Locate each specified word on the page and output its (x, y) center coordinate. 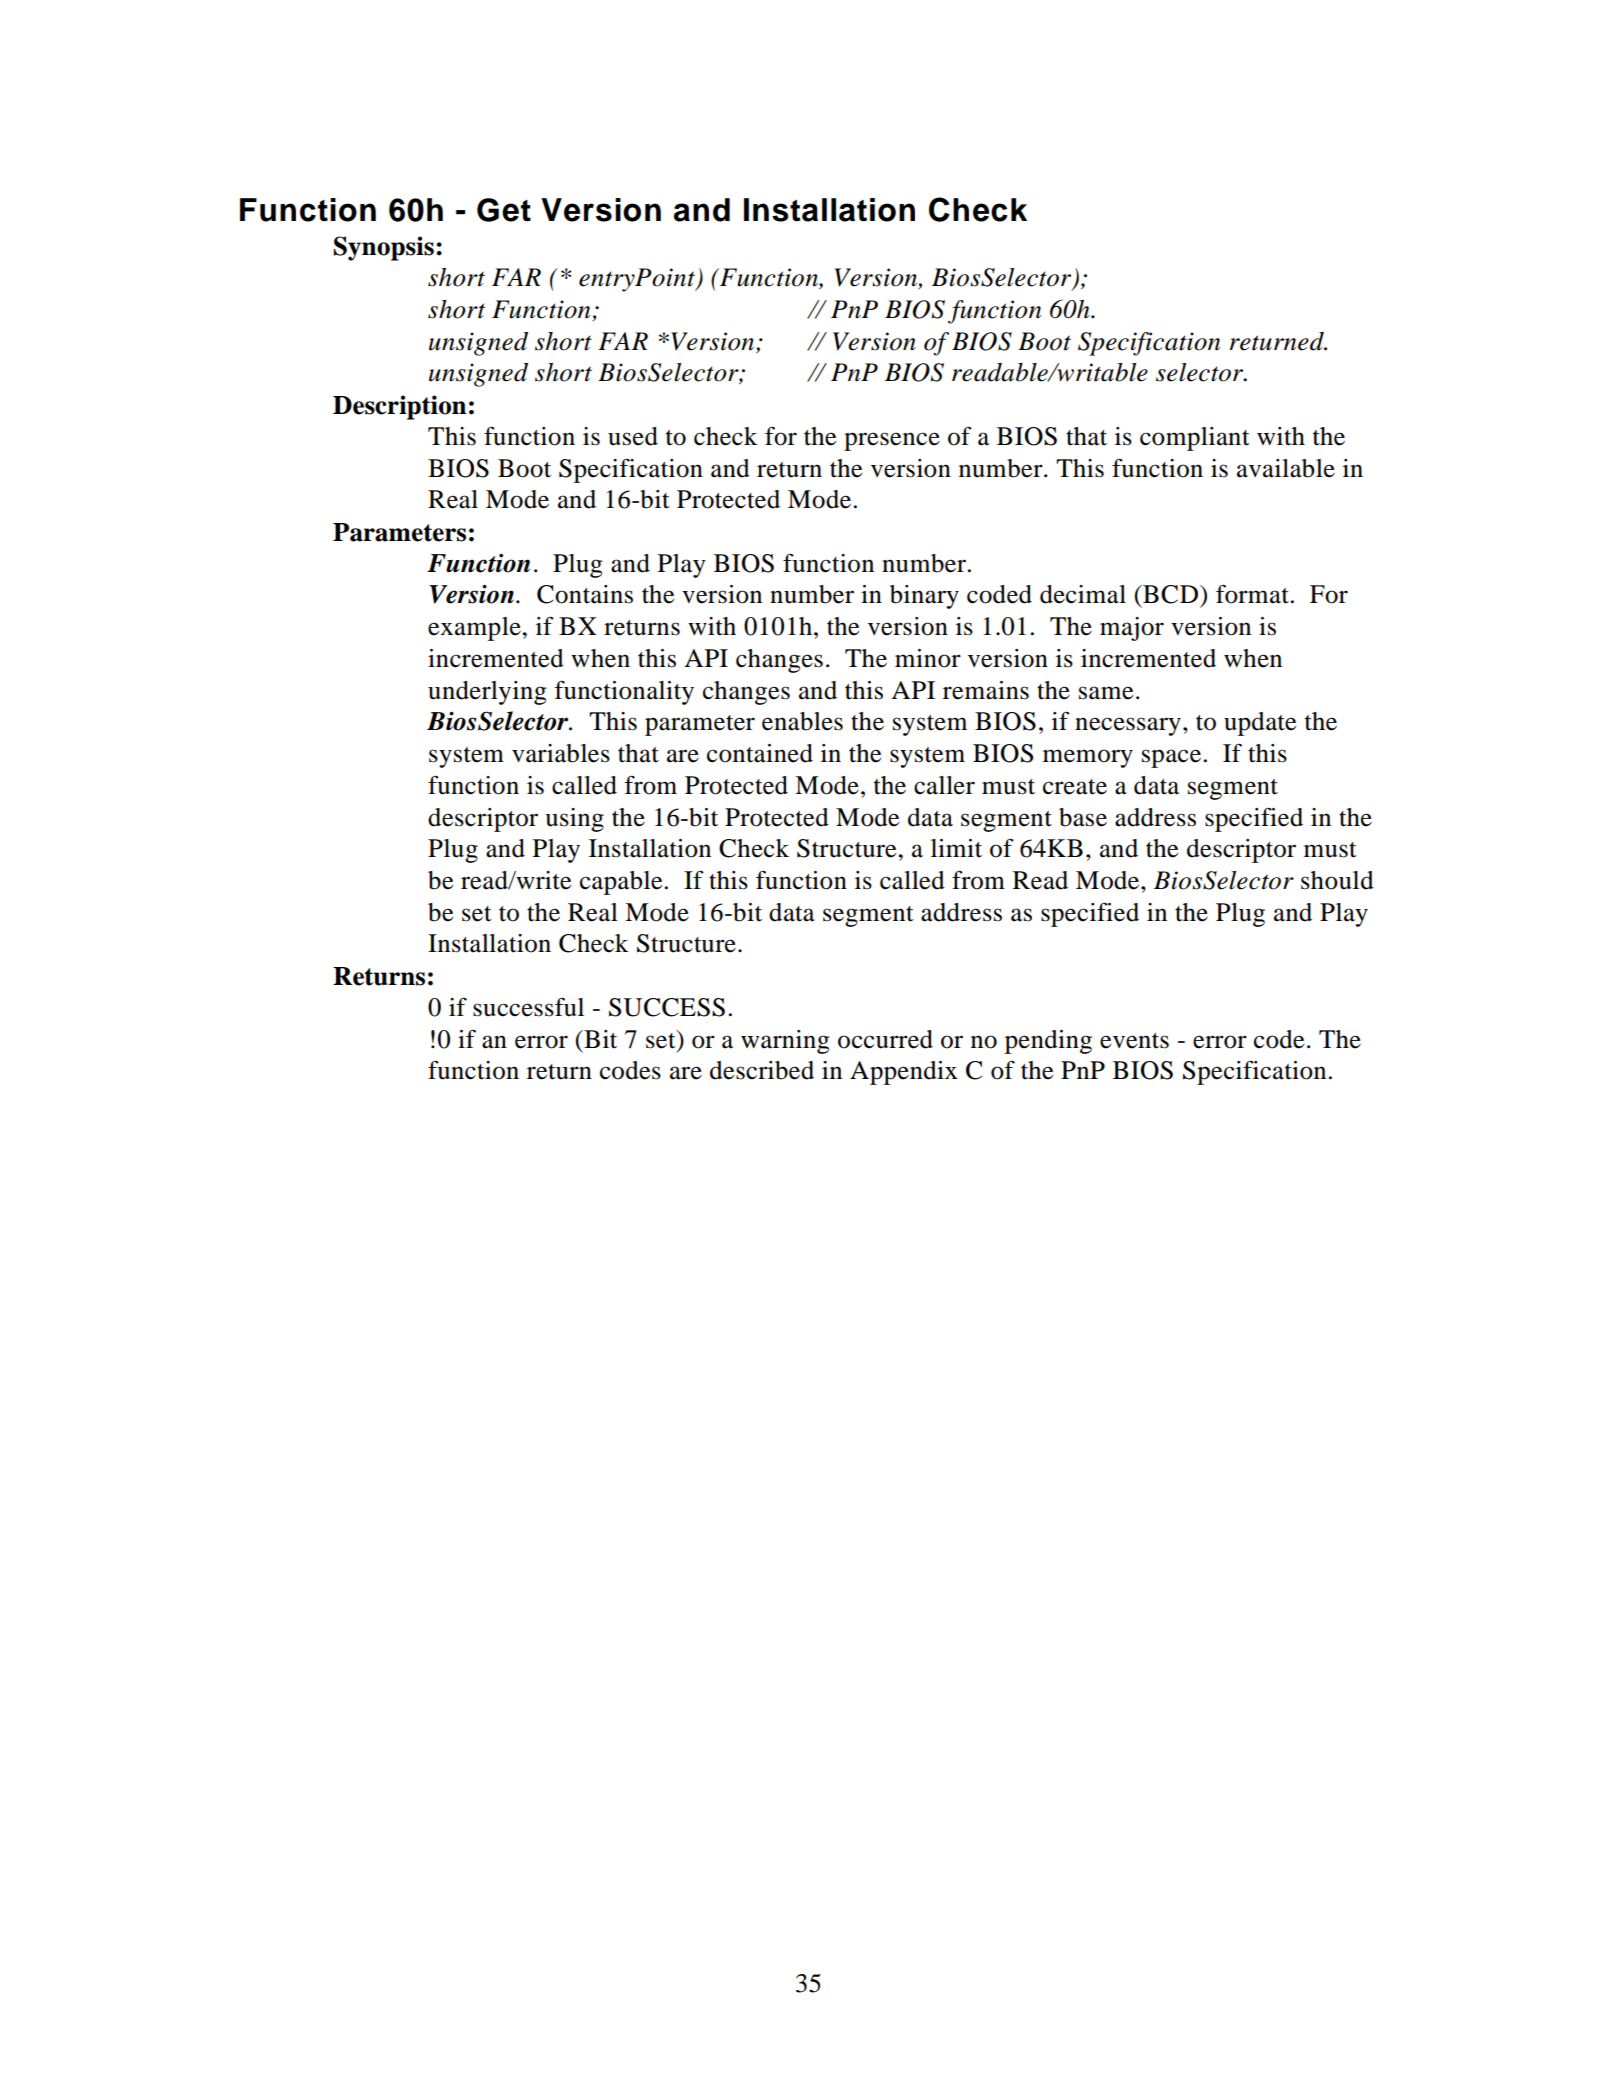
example (475, 629)
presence (892, 441)
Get (504, 210)
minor (928, 658)
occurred (885, 1039)
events (1134, 1041)
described (762, 1070)
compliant (1195, 439)
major (1132, 629)
